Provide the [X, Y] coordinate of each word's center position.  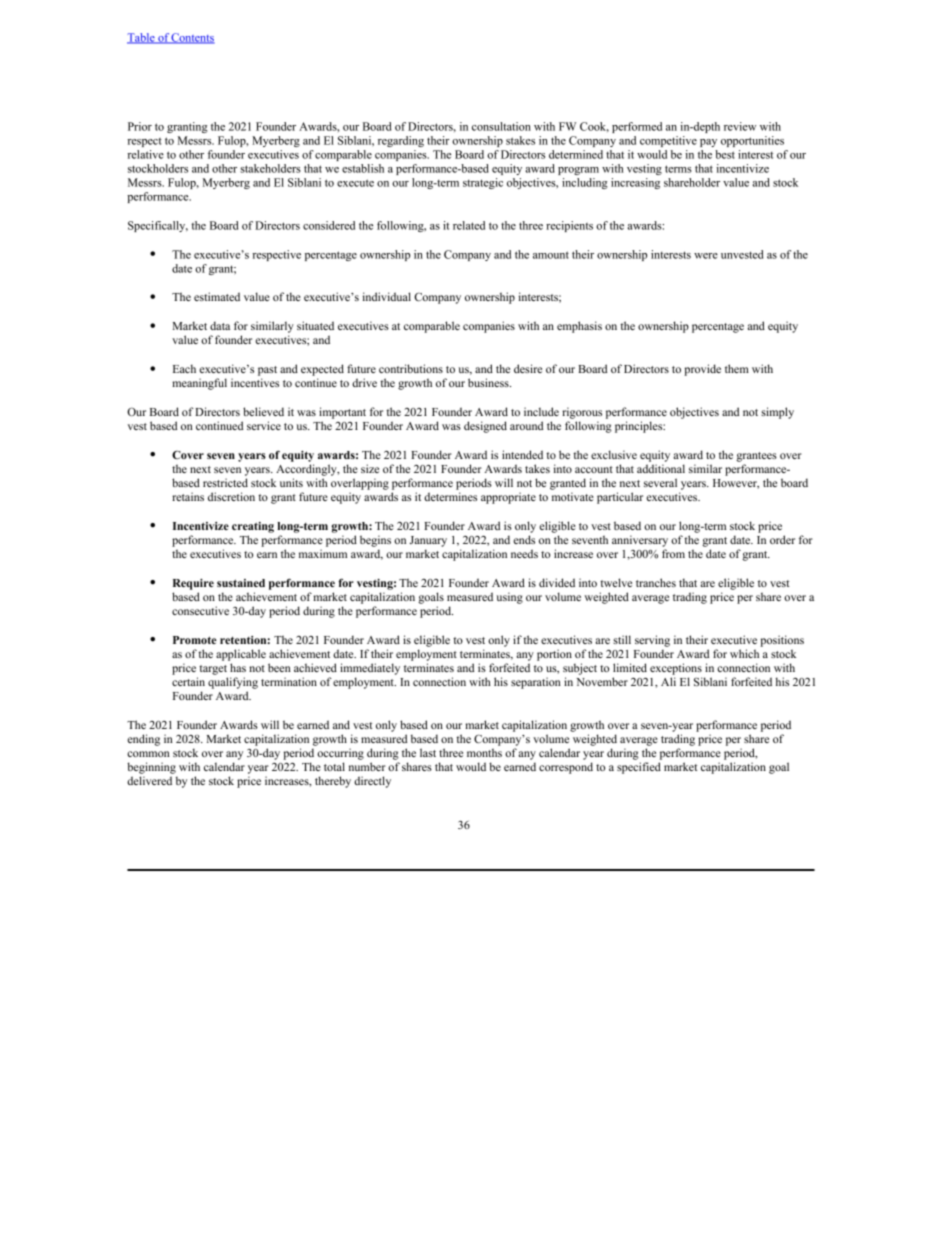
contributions [411, 368]
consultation [501, 126]
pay [708, 143]
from [673, 553]
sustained [241, 583]
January [428, 541]
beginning [151, 768]
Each [184, 368]
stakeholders [270, 168]
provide [702, 370]
